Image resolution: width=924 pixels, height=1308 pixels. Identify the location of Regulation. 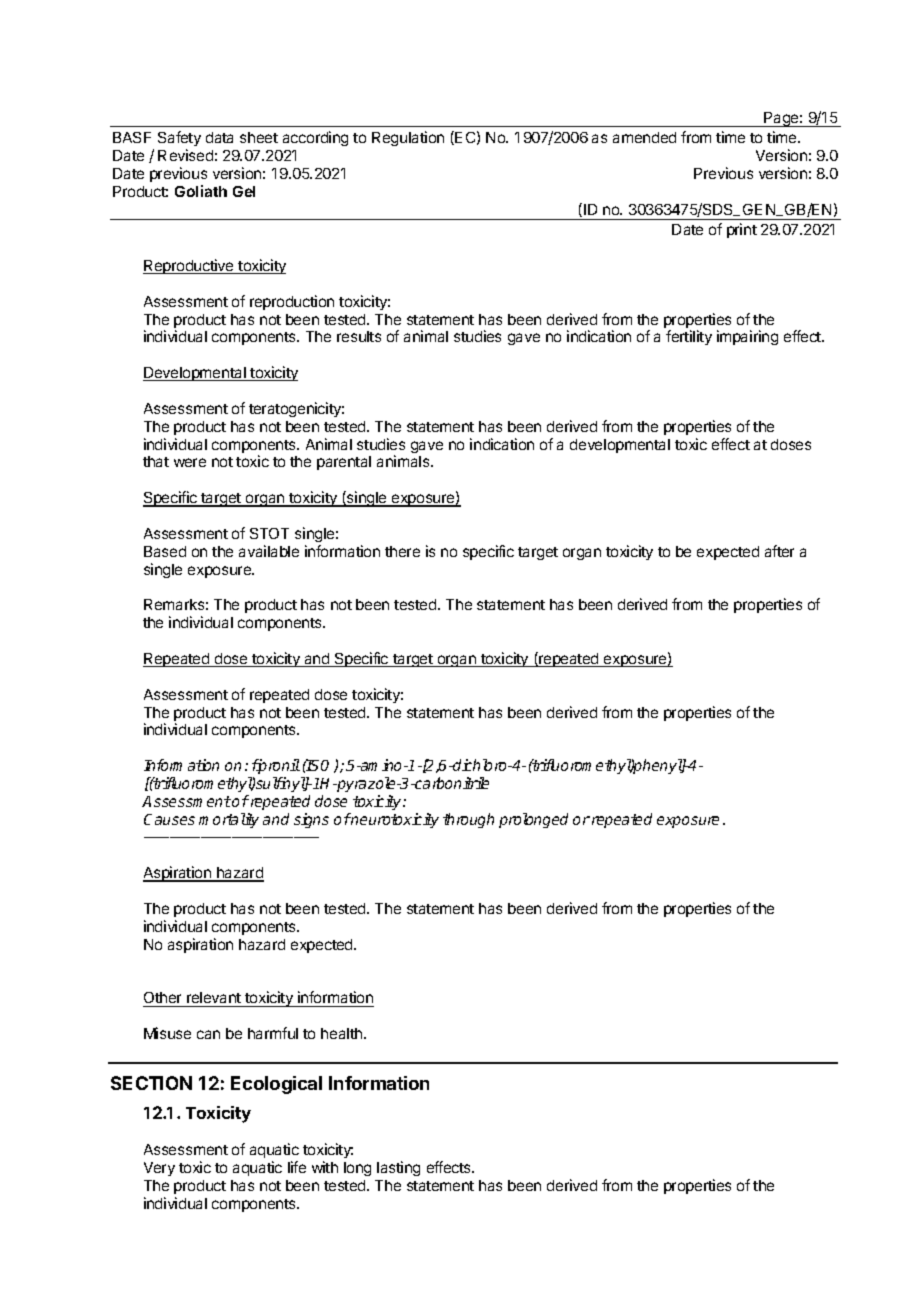
(408, 138).
